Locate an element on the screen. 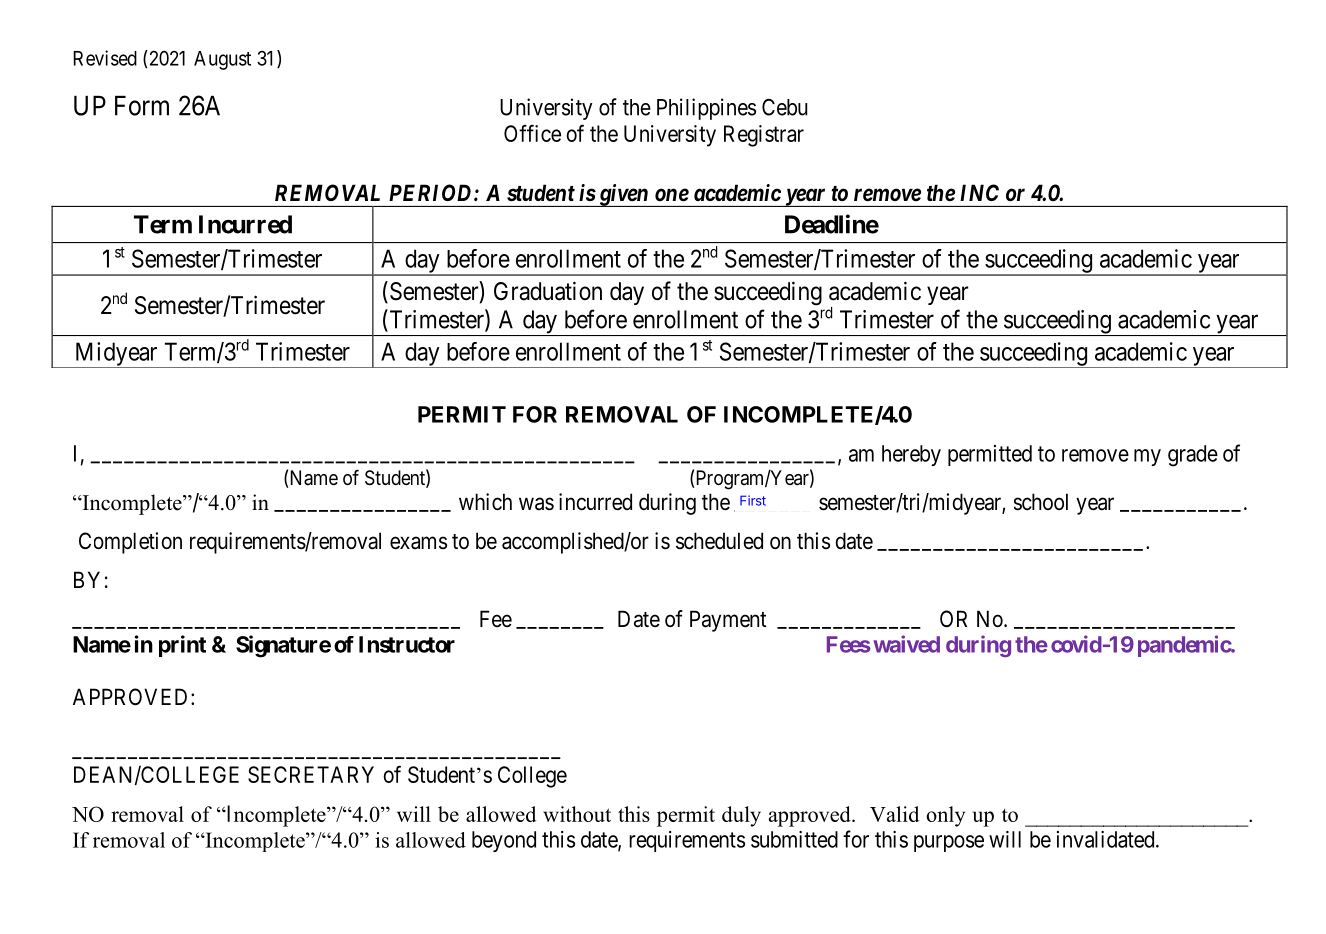  hereby is located at coordinates (911, 455).
